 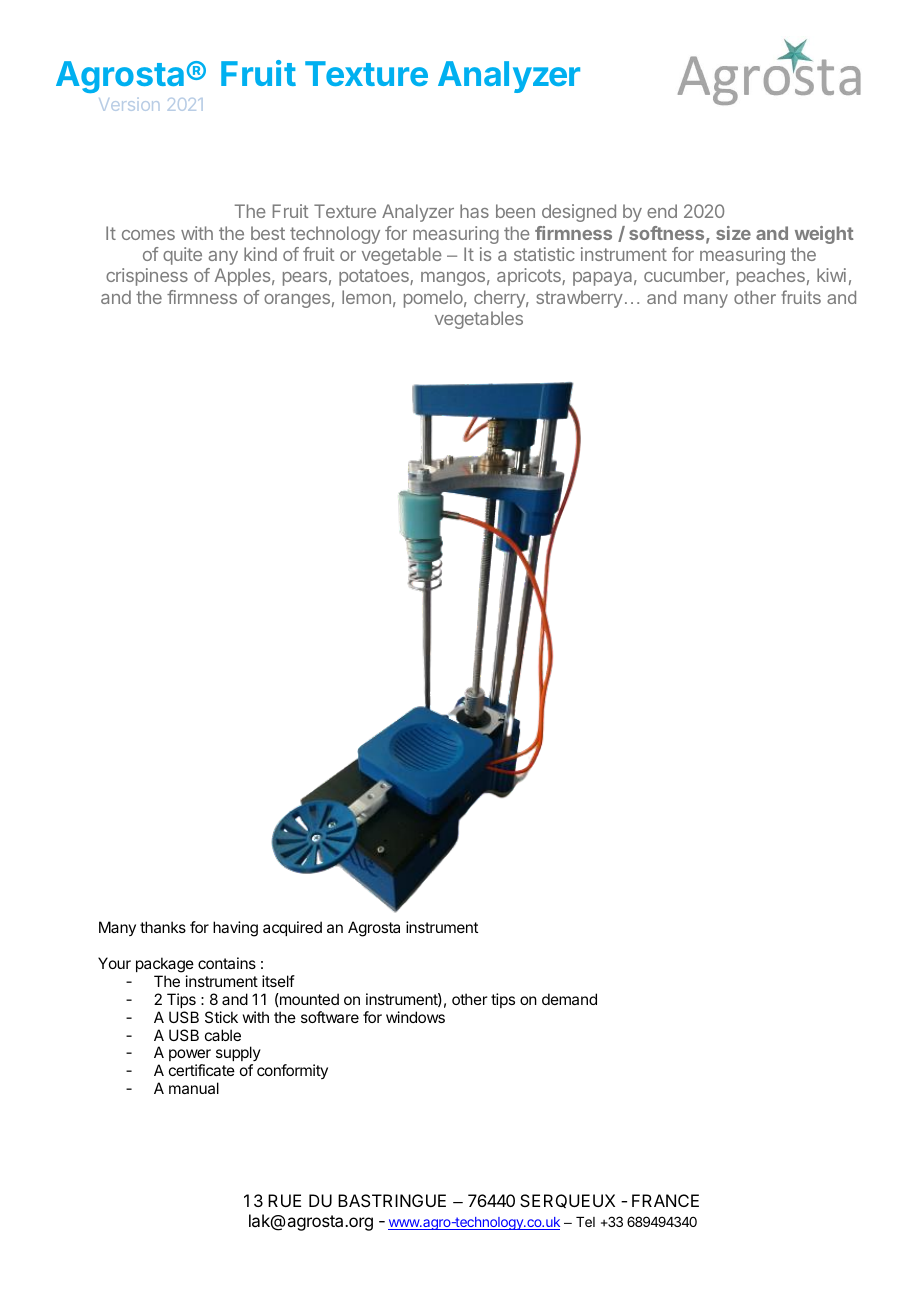 I want to click on acquired, so click(x=292, y=928).
